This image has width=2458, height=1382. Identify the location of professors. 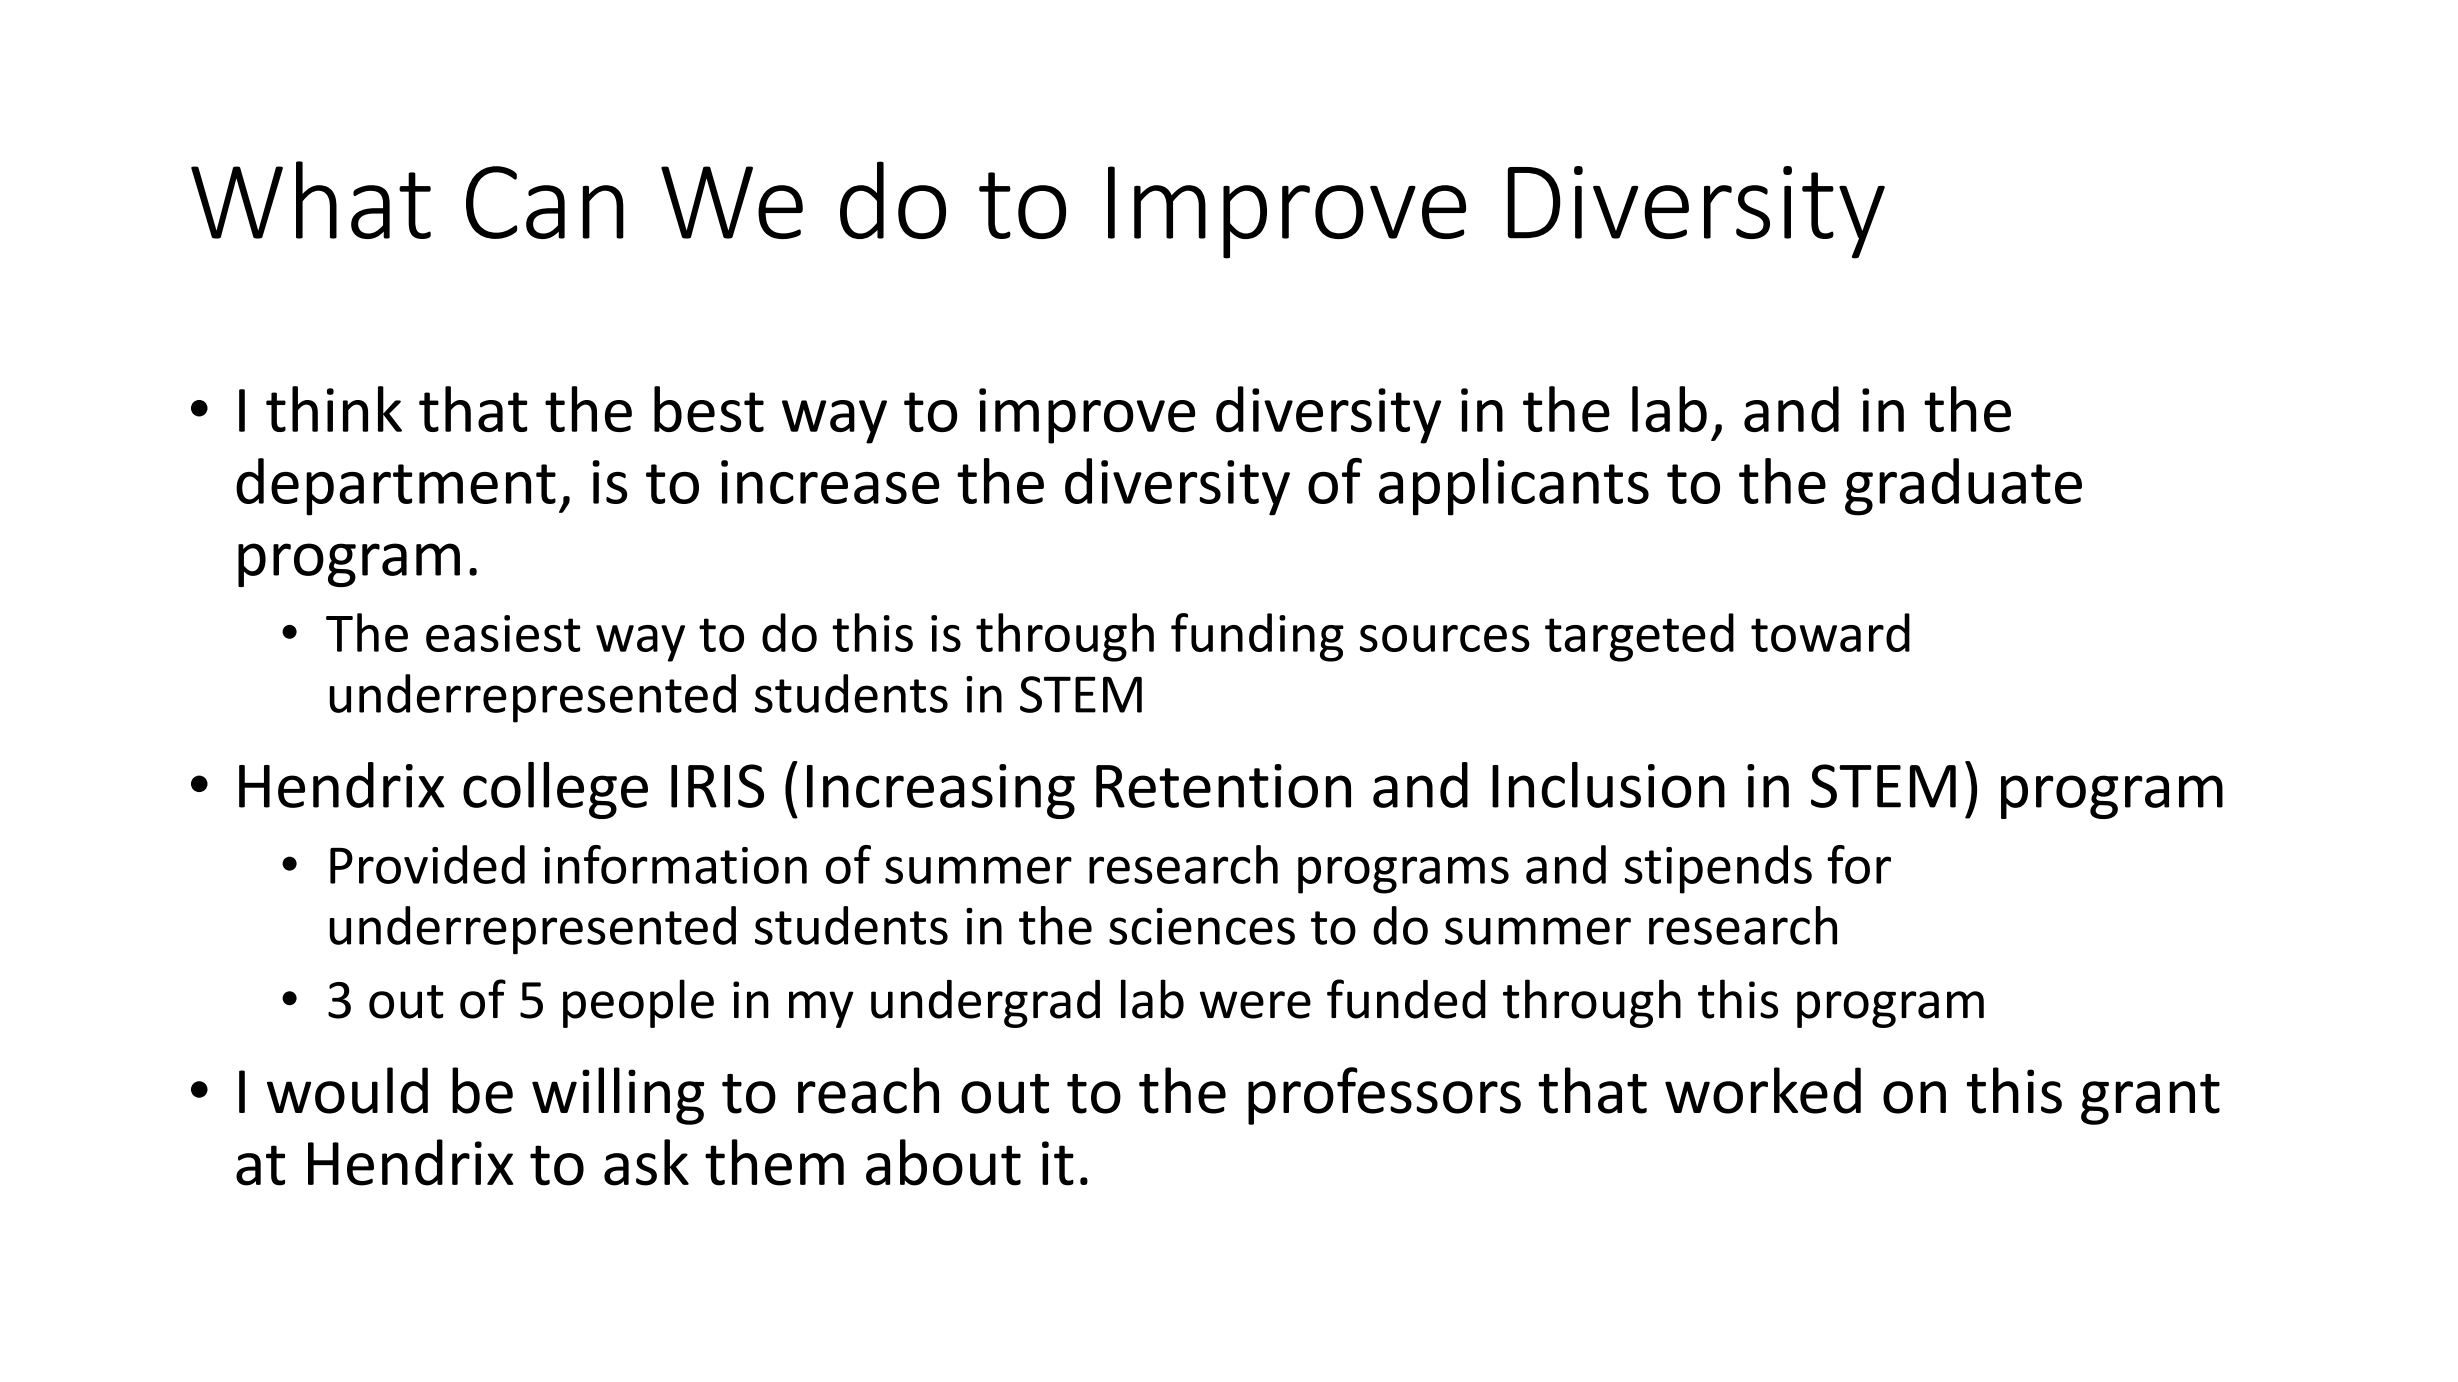
(1384, 1096).
